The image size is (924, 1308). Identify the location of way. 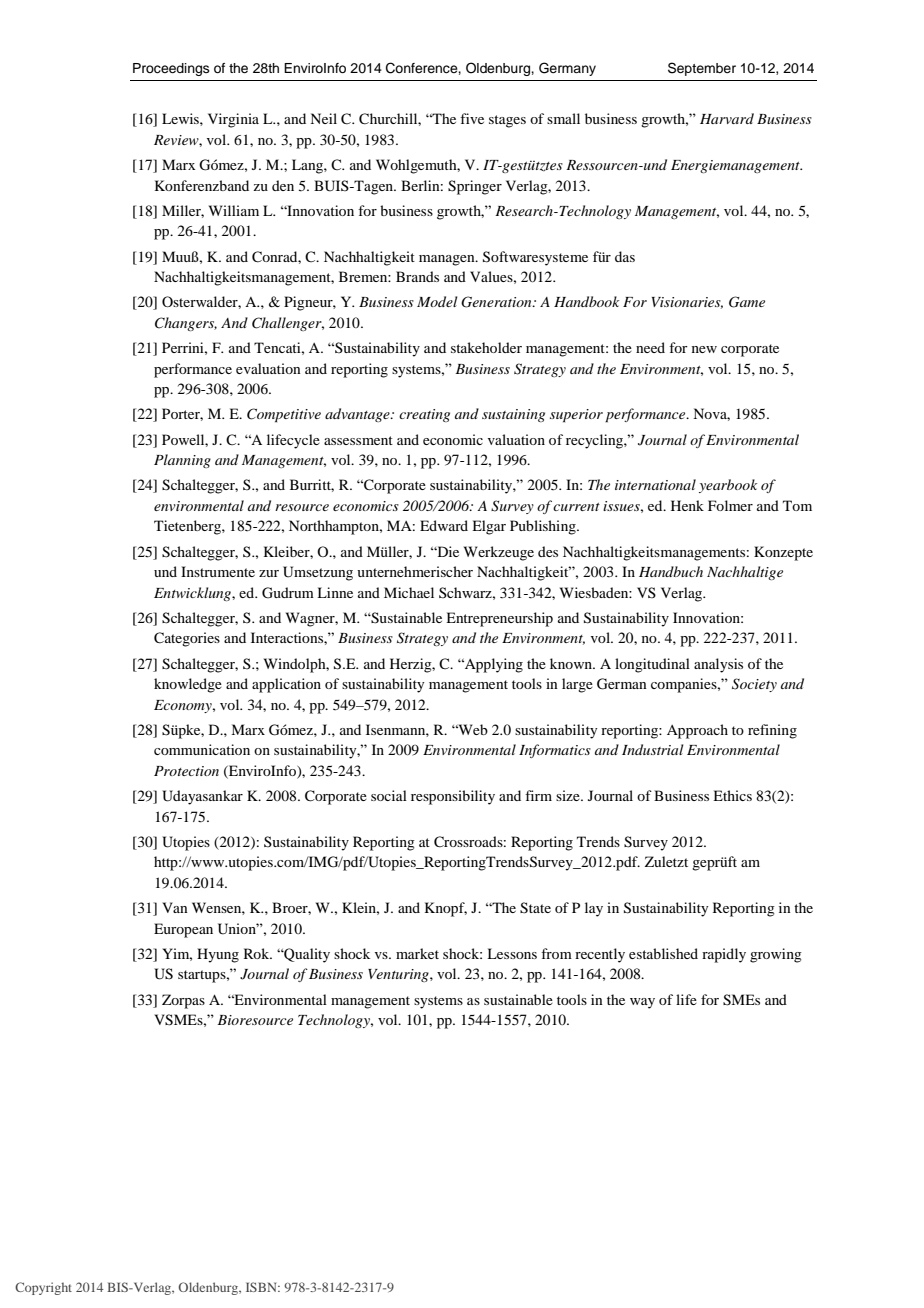
(642, 1003).
